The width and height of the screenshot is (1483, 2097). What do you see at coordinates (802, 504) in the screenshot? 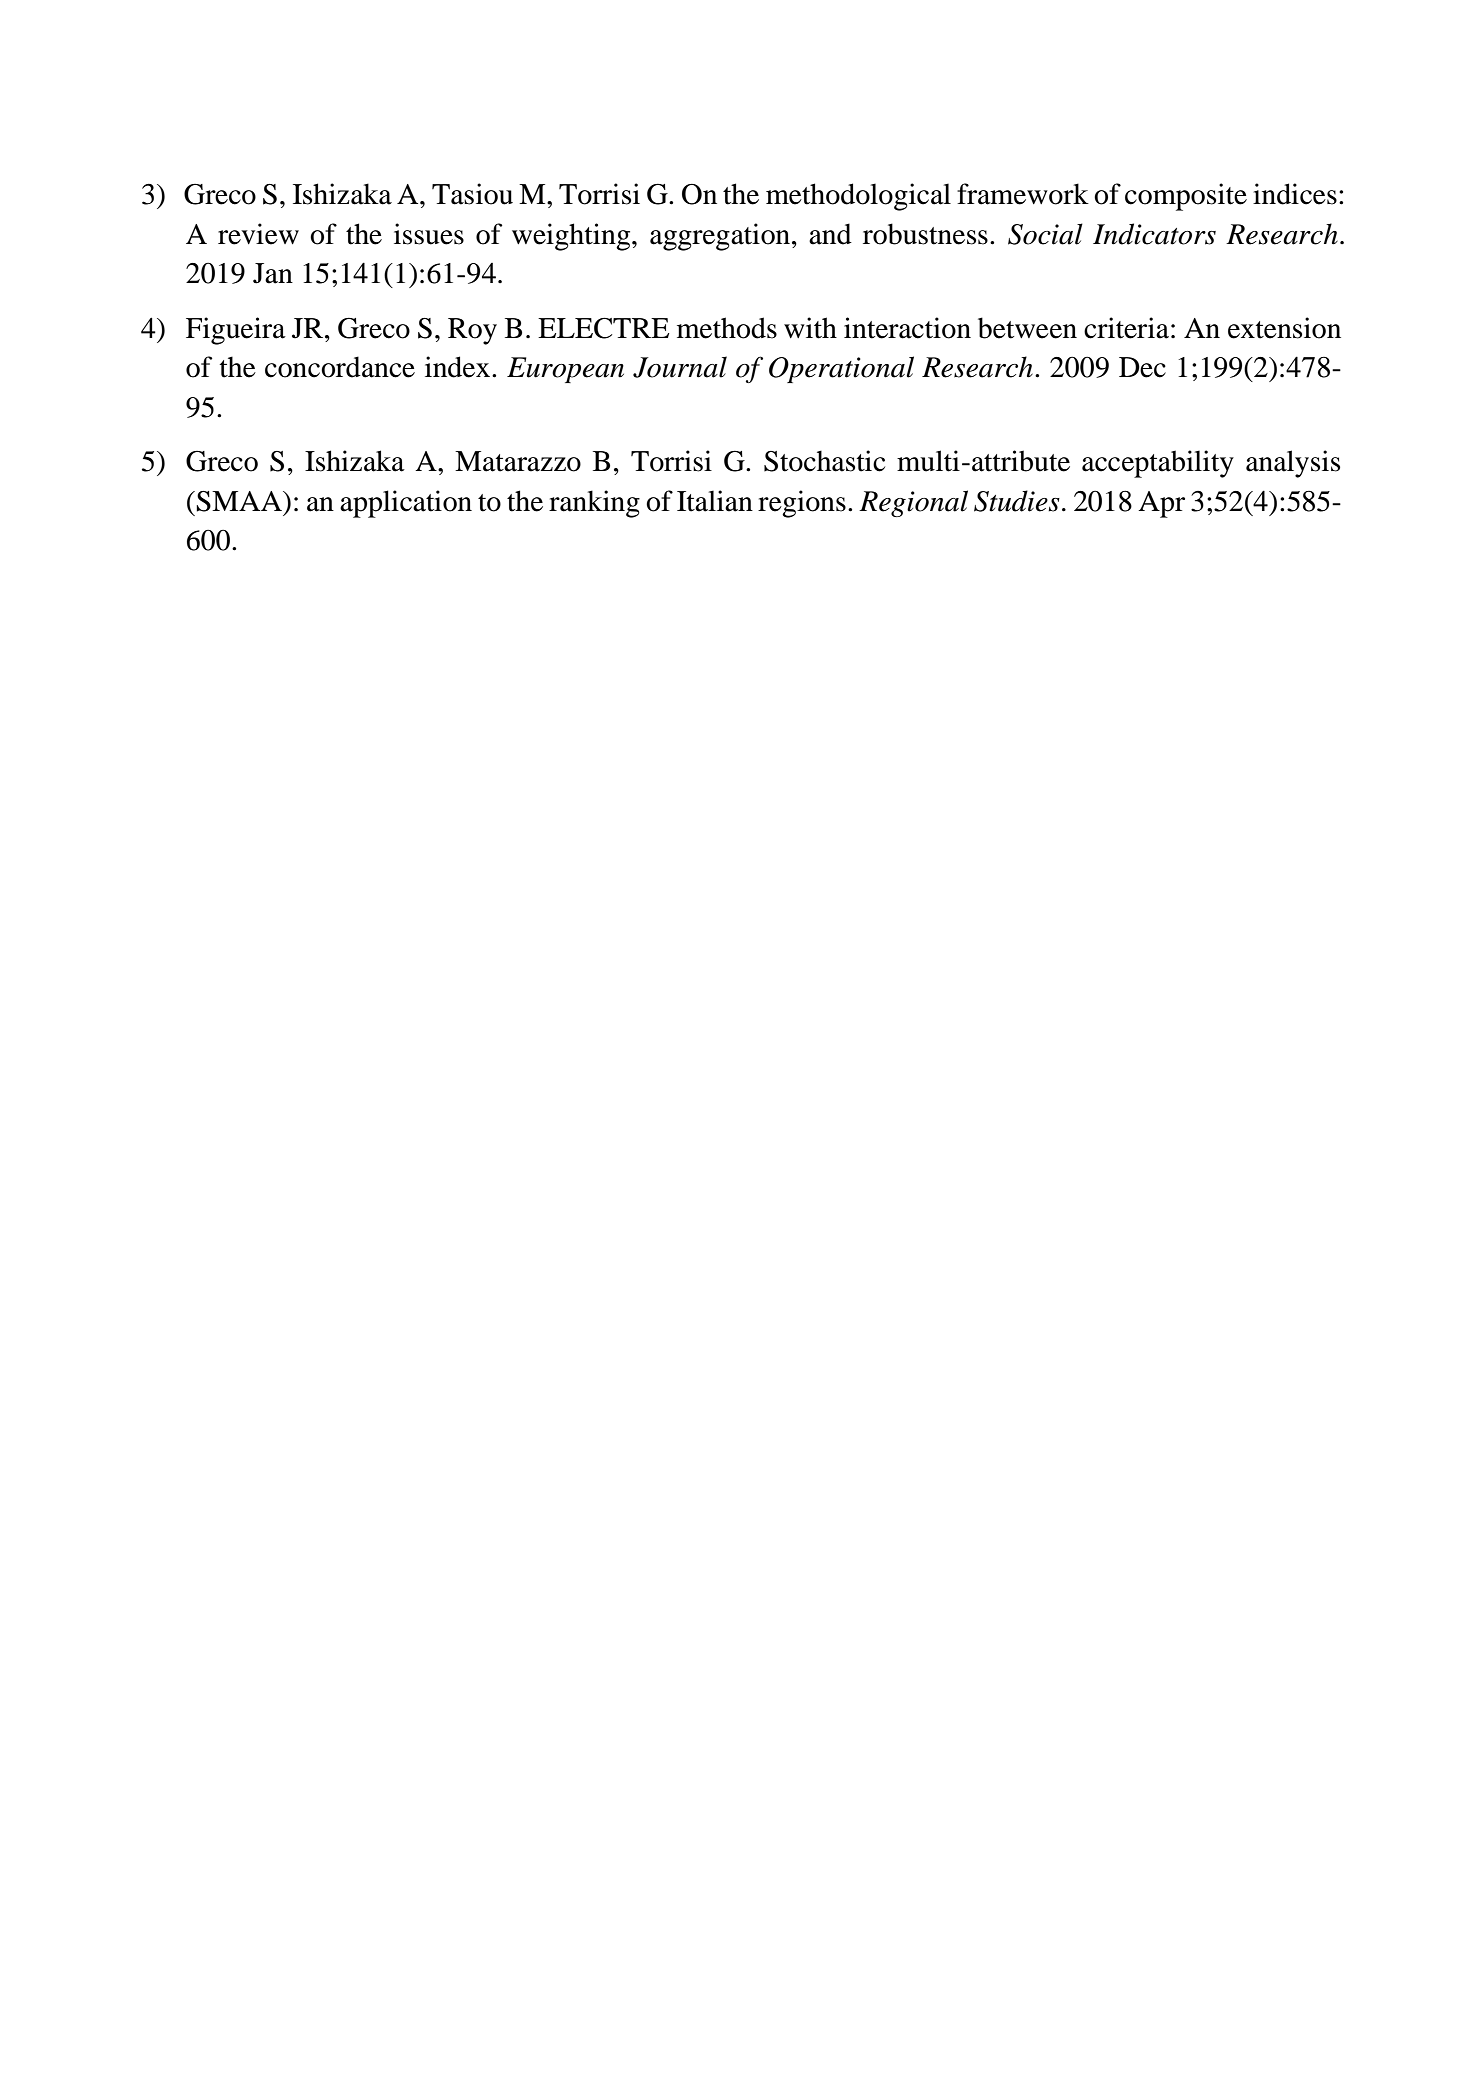
I see `regions` at bounding box center [802, 504].
